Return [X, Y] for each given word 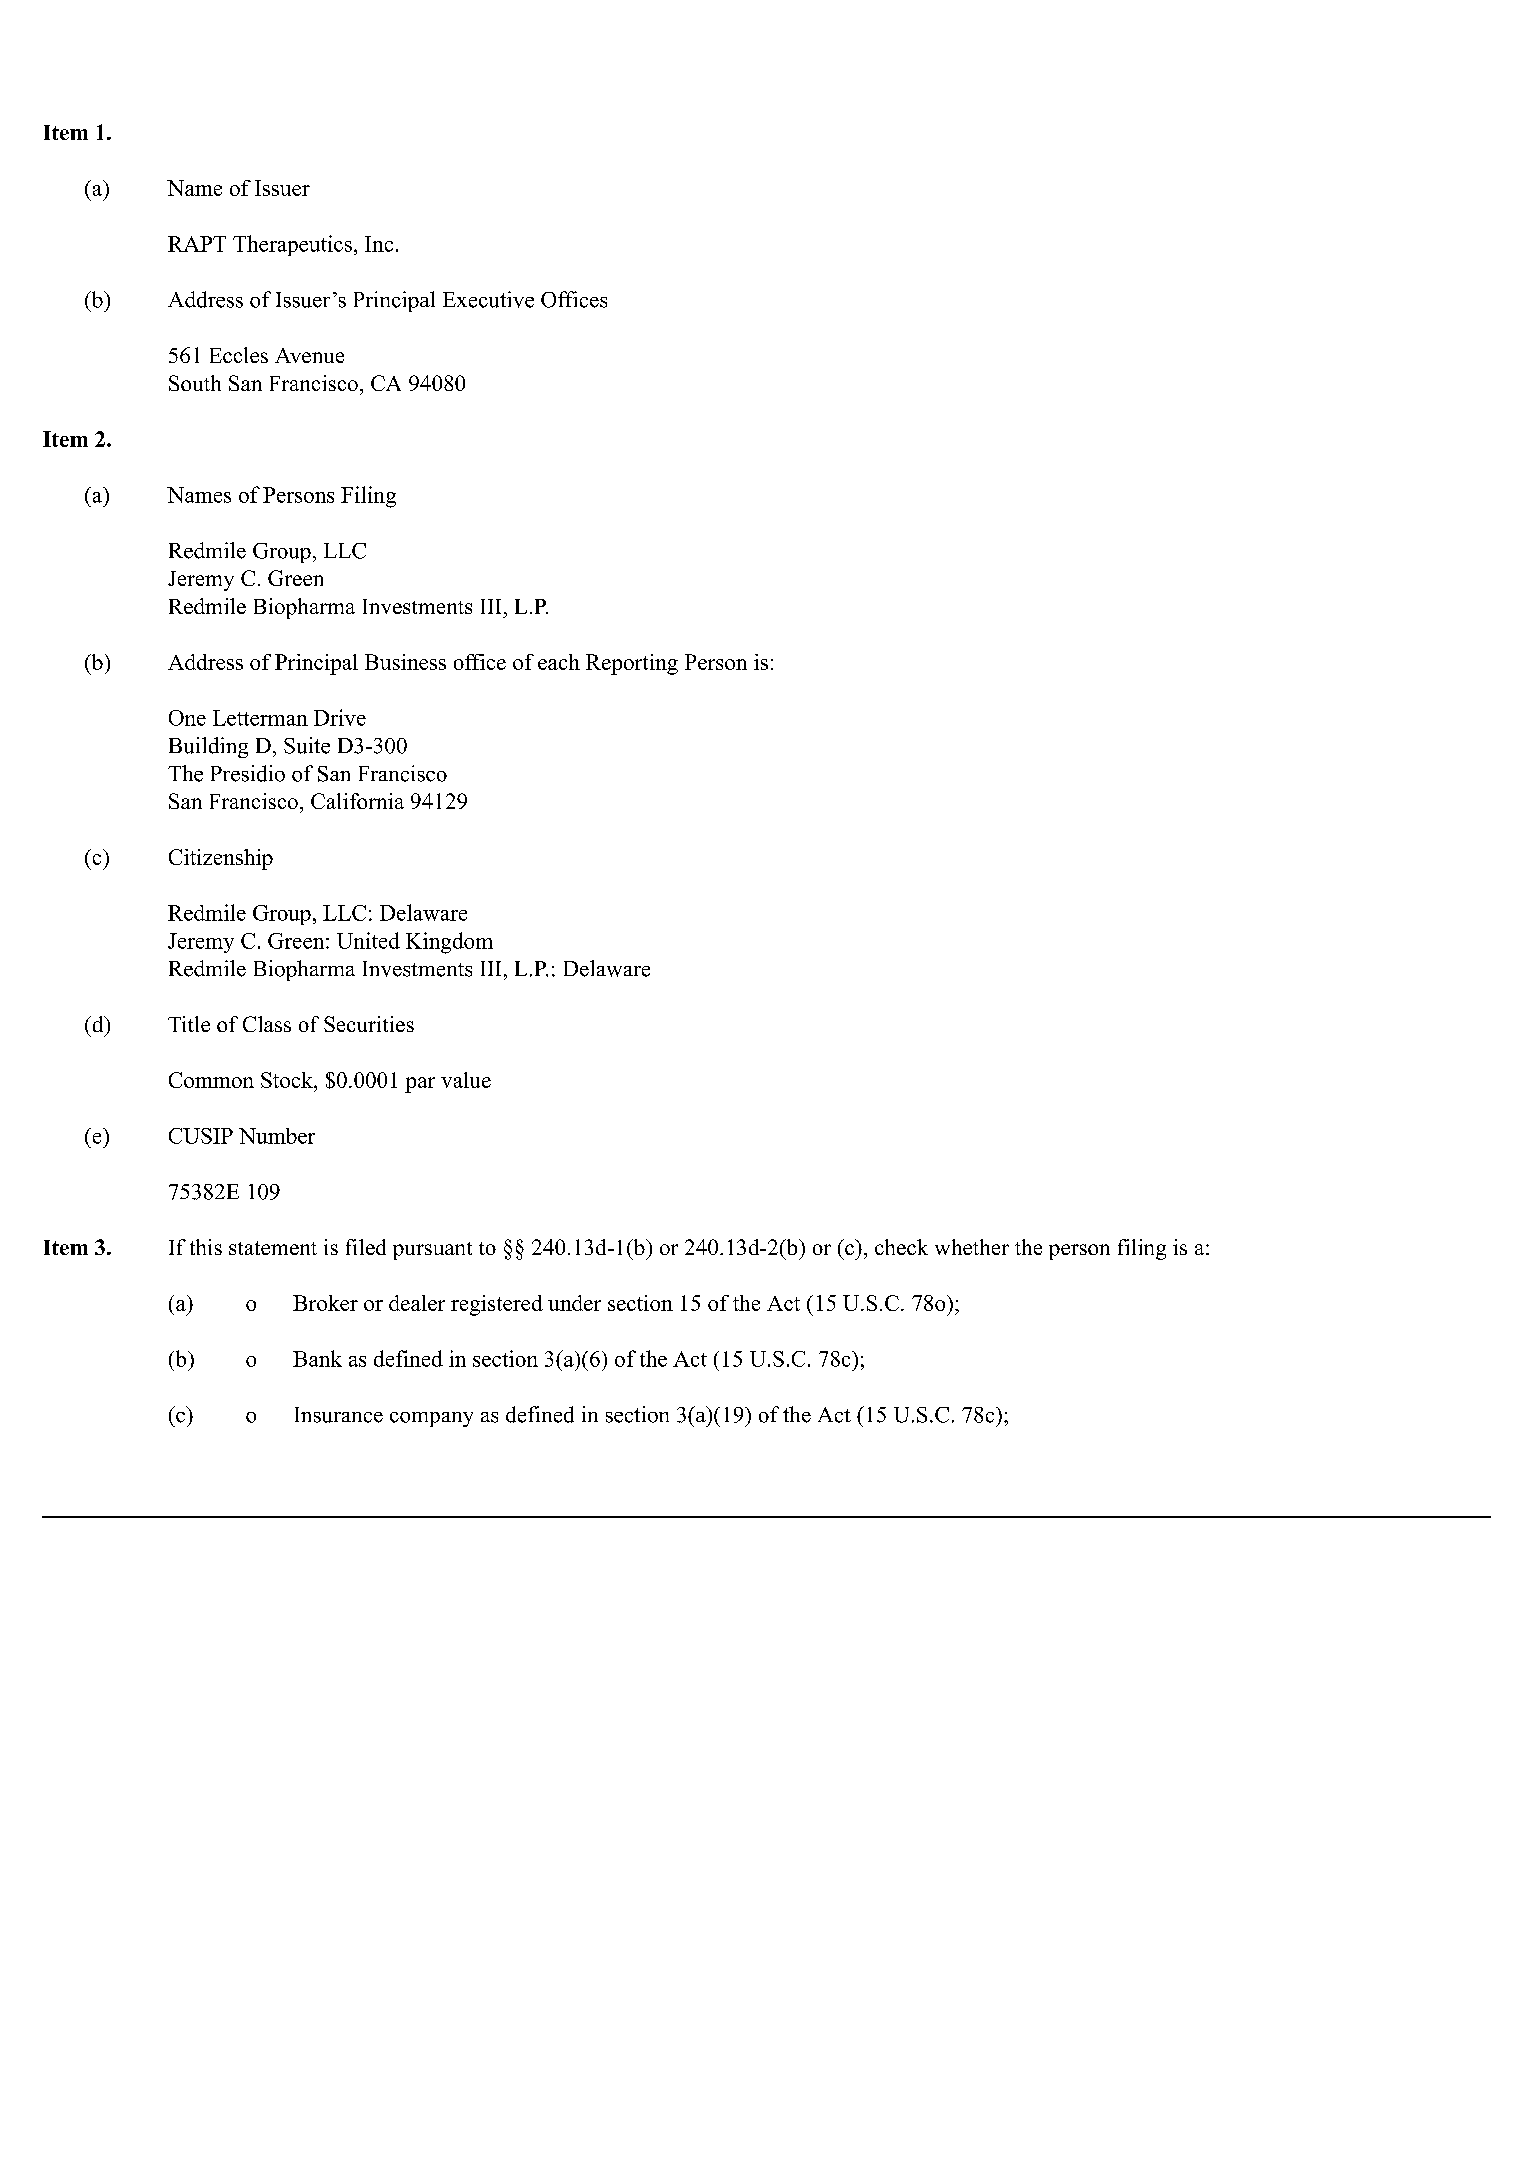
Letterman [260, 718]
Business [405, 662]
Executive [488, 299]
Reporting [632, 664]
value [466, 1080]
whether [972, 1247]
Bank [317, 1358]
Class [267, 1024]
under [574, 1303]
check [901, 1247]
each [559, 662]
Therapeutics [292, 245]
